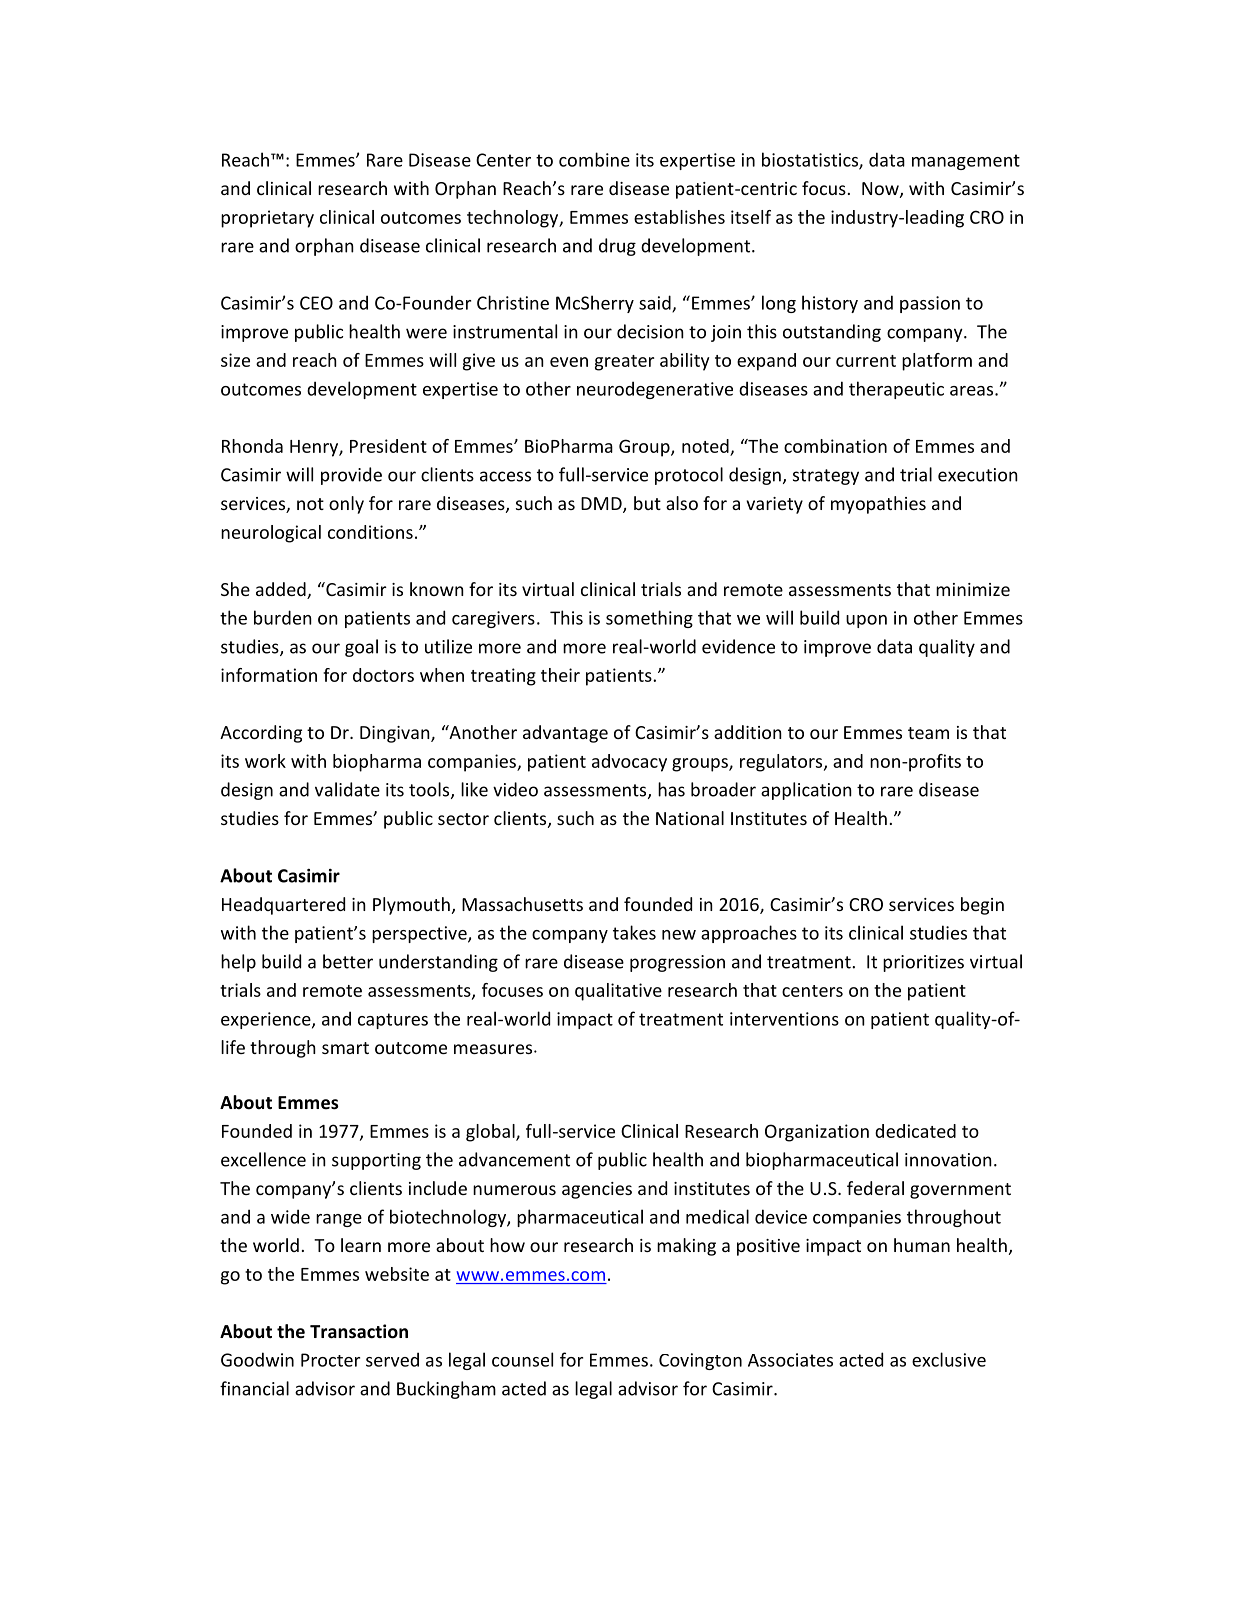 The height and width of the screenshot is (1615, 1248). What do you see at coordinates (966, 162) in the screenshot?
I see `management` at bounding box center [966, 162].
